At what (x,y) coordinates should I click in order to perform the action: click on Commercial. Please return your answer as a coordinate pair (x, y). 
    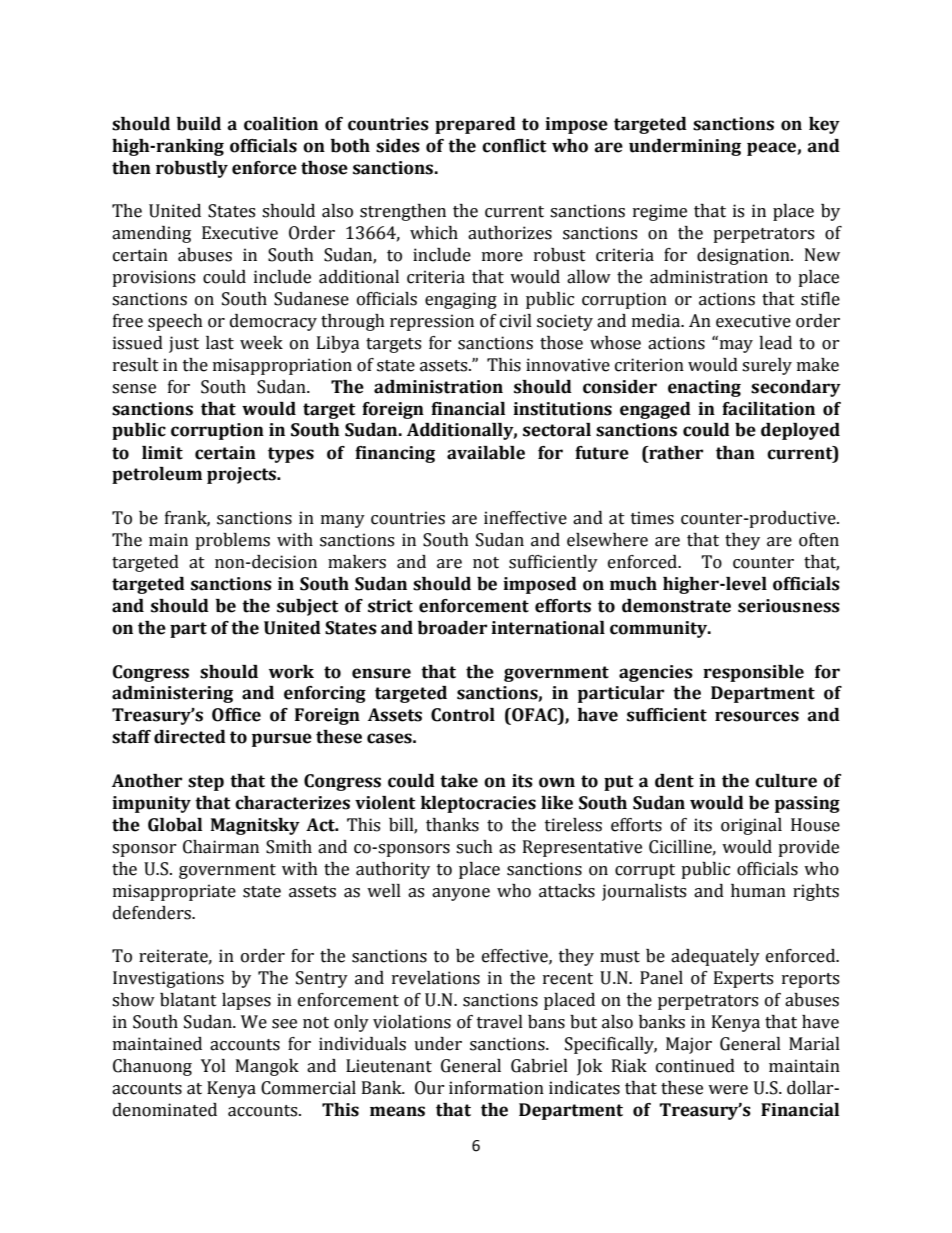
    Looking at the image, I should click on (308, 1088).
